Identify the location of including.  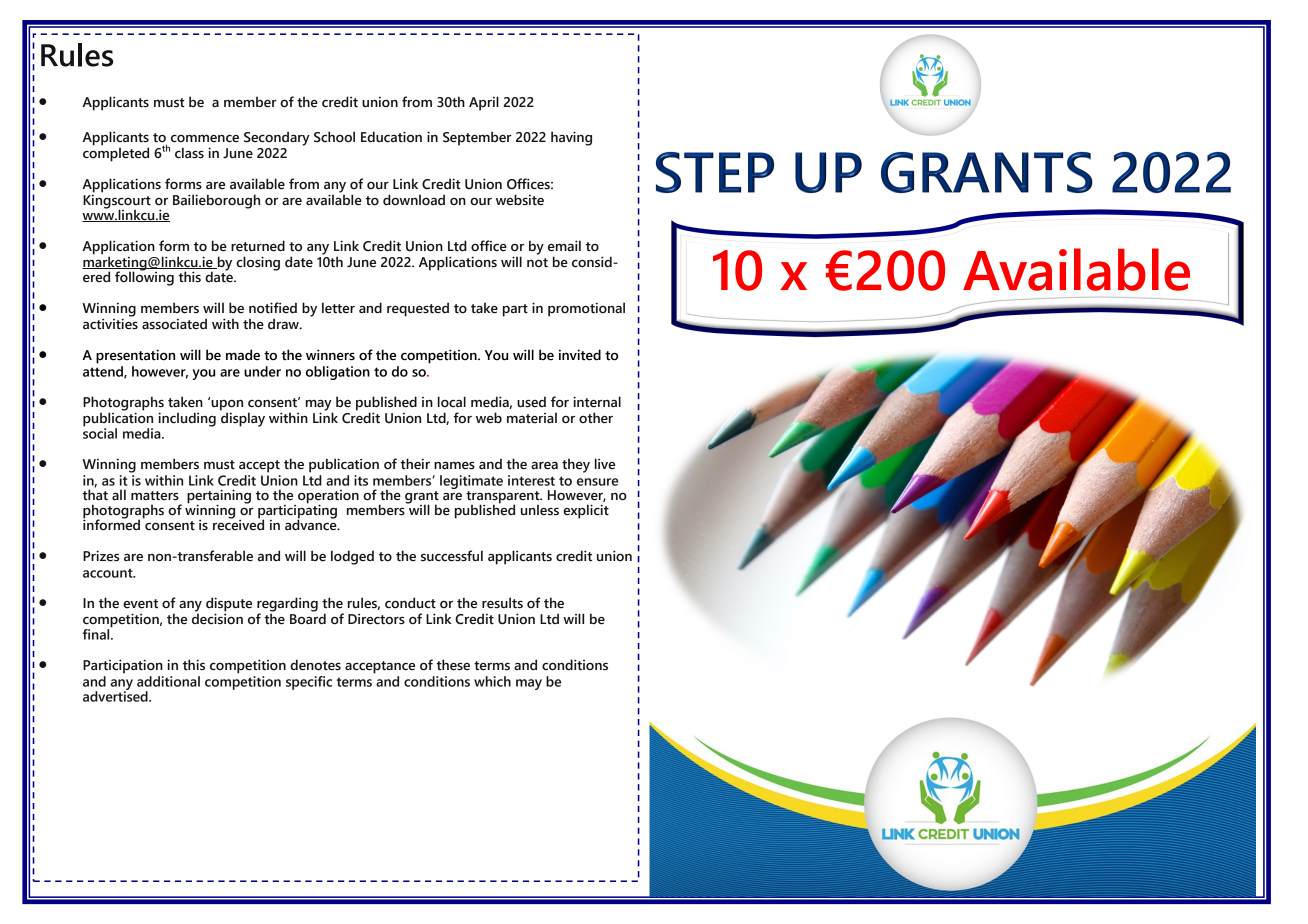
(187, 419).
